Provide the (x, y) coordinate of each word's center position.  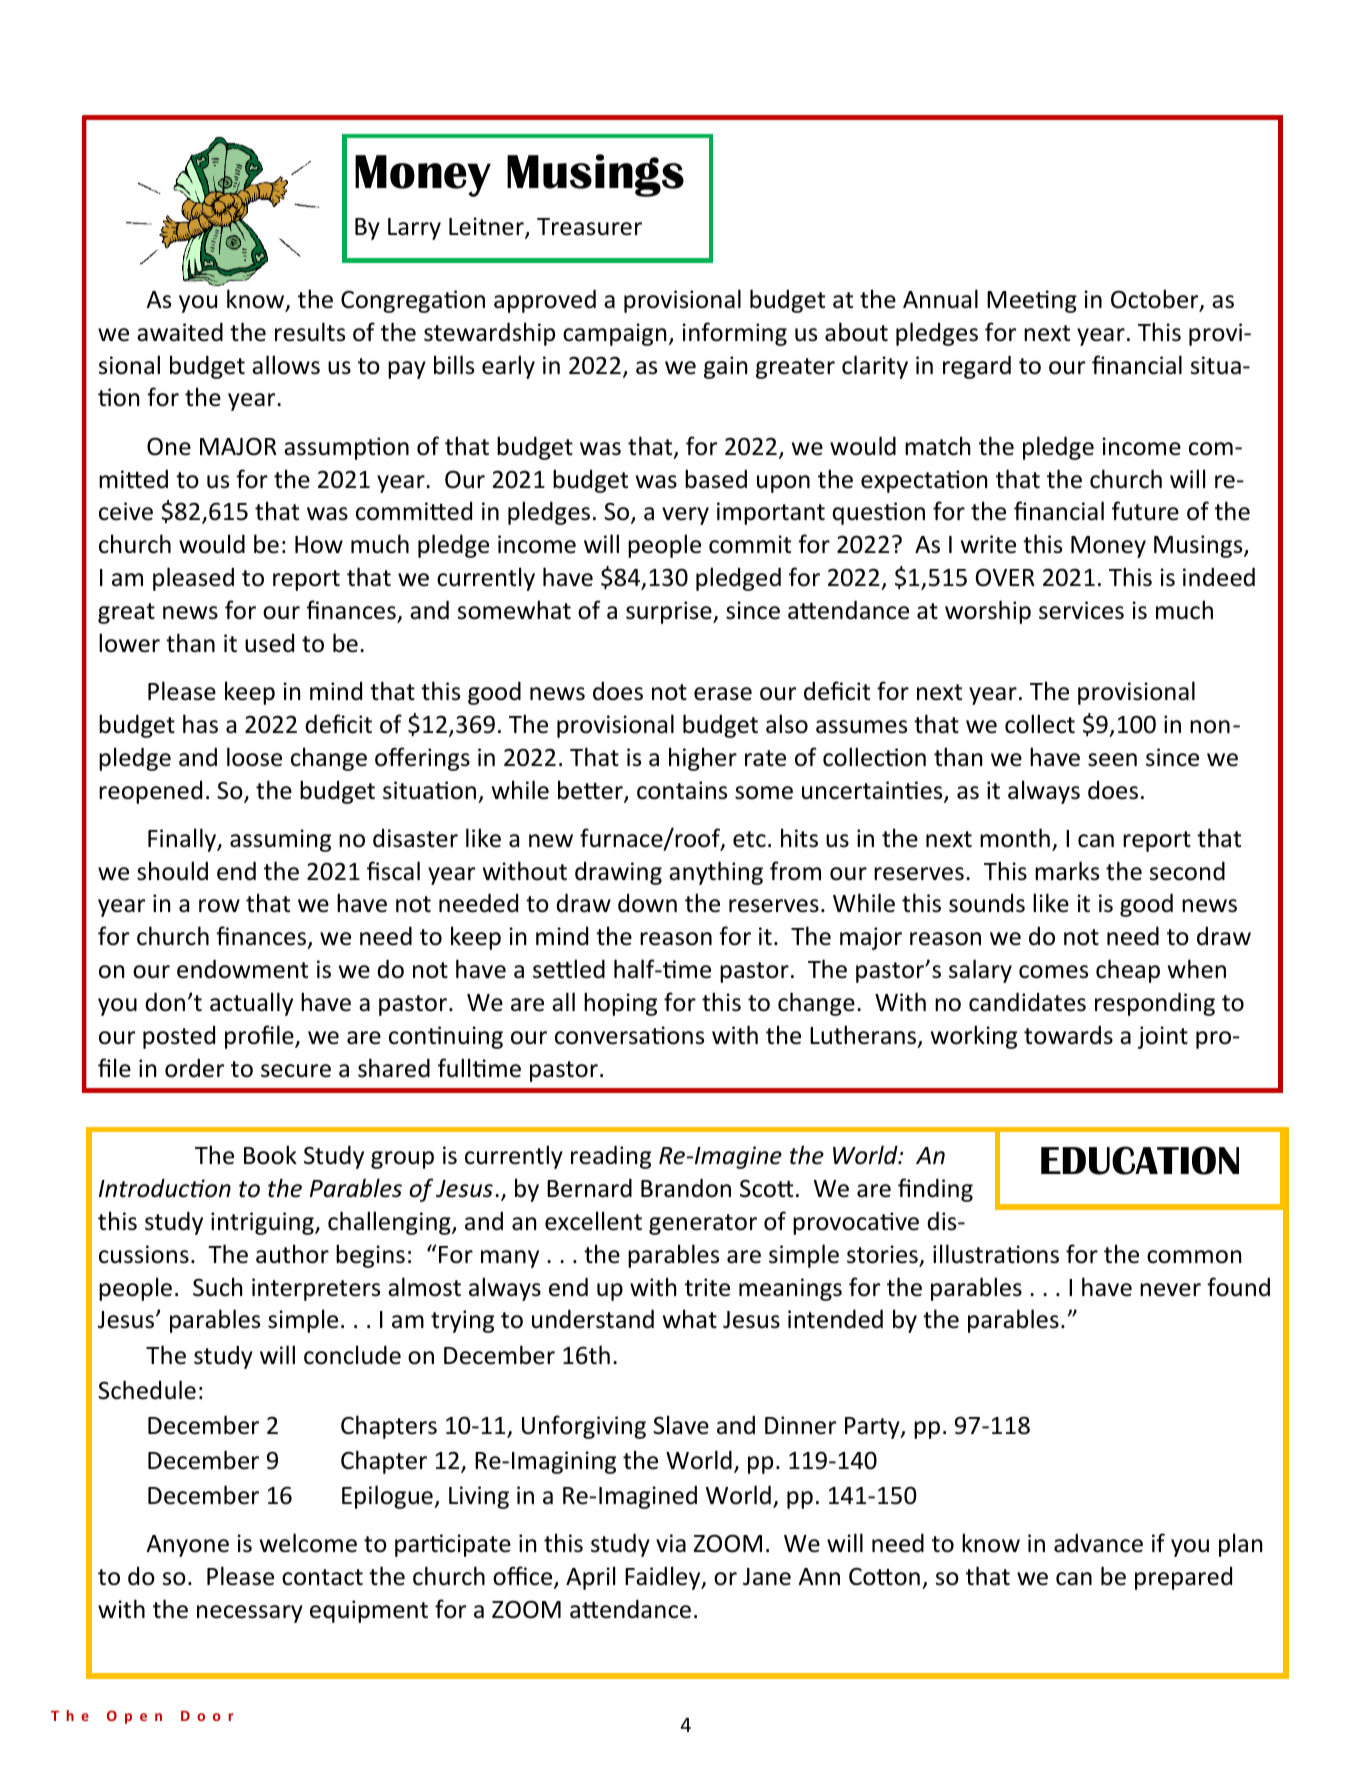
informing (734, 334)
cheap (1128, 971)
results (310, 332)
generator (703, 1224)
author (292, 1254)
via (671, 1543)
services (1081, 610)
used (269, 643)
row (219, 906)
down (647, 903)
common (1194, 1257)
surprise (670, 612)
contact (322, 1577)
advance (1098, 1543)
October (1156, 300)
